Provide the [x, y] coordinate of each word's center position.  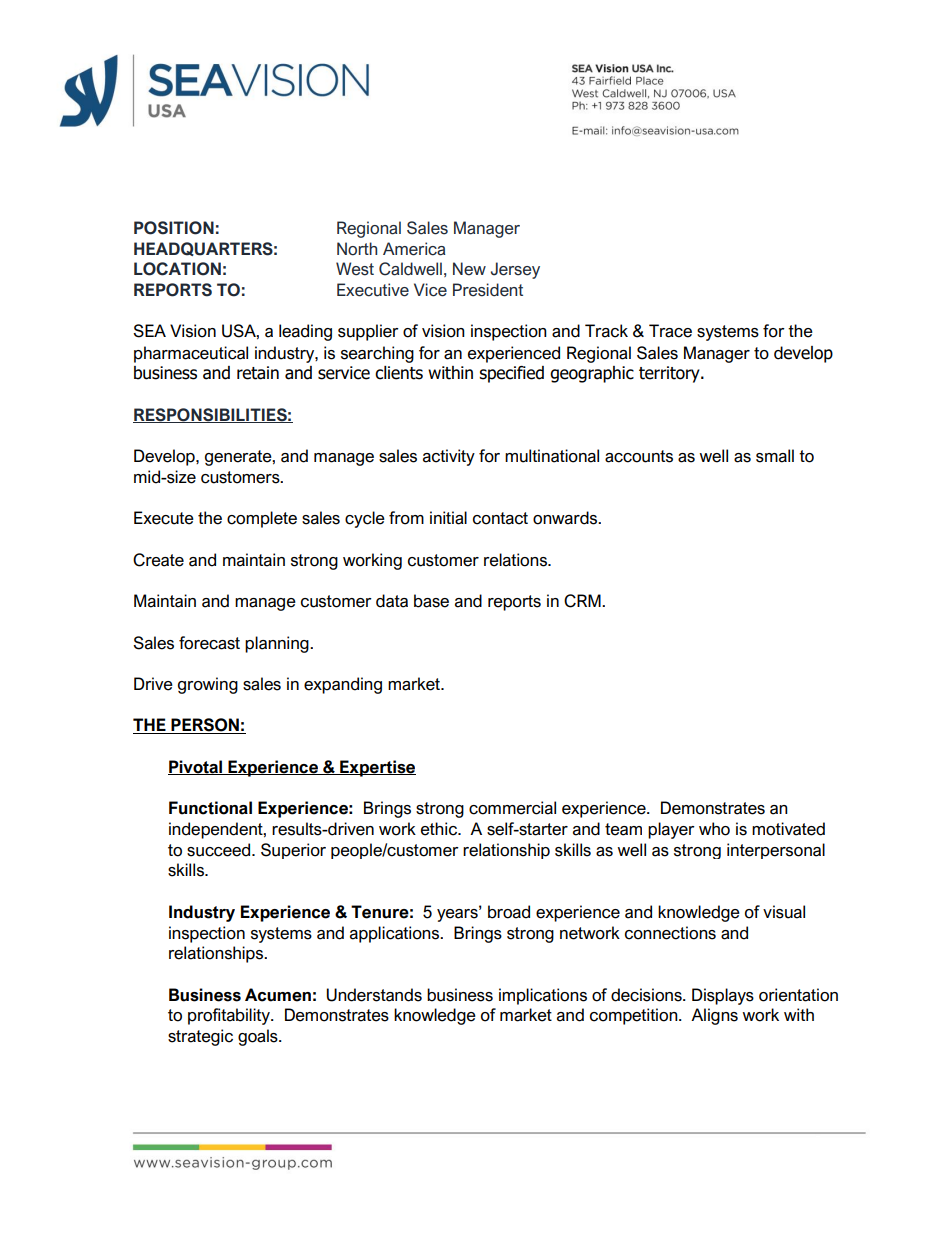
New [469, 269]
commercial [512, 808]
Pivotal [196, 767]
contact [500, 518]
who [714, 829]
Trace [670, 331]
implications [543, 996]
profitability [230, 1016]
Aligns [714, 1016]
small [775, 456]
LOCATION [177, 269]
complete [262, 519]
